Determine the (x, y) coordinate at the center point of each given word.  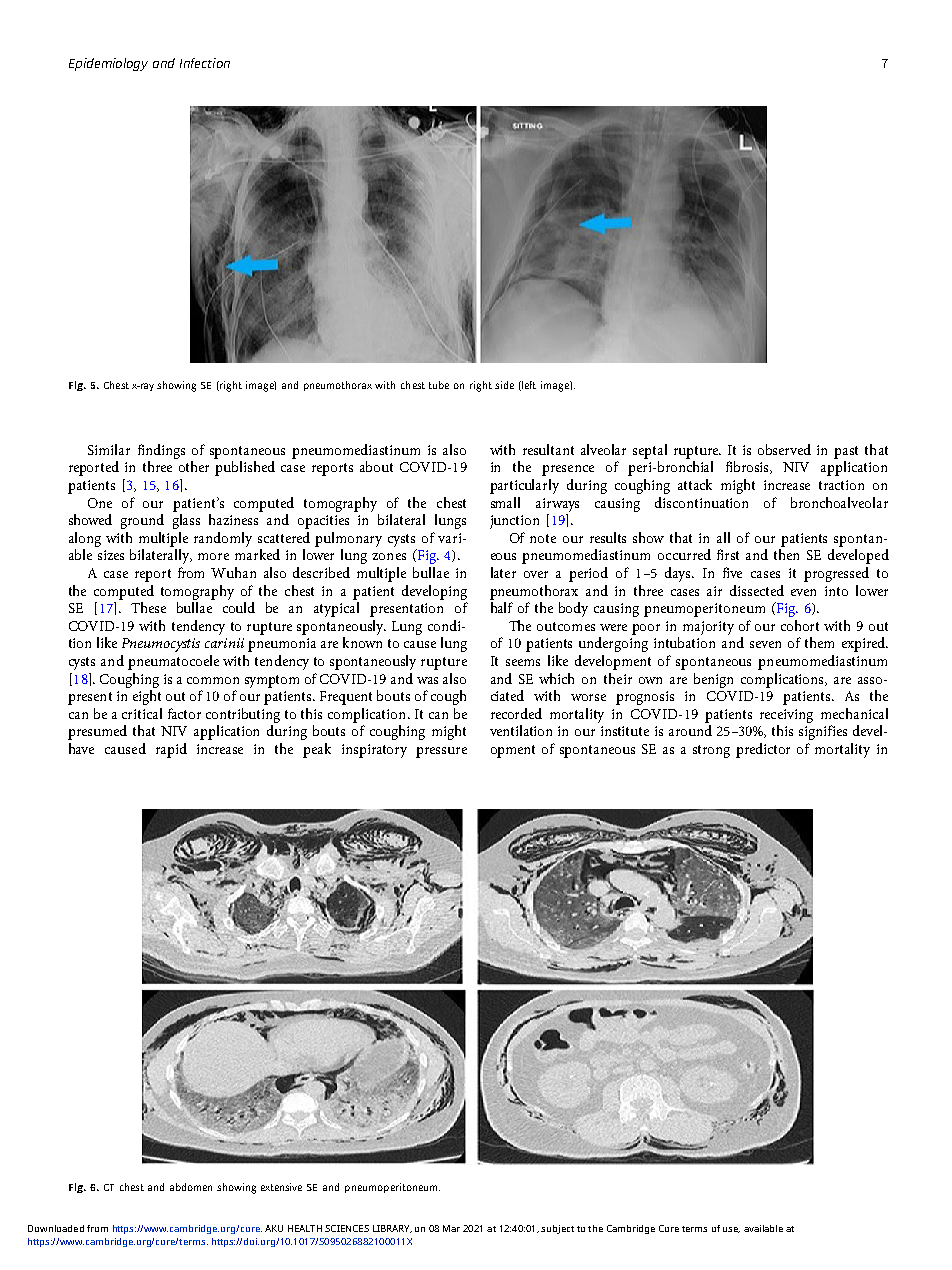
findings (161, 451)
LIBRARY (392, 1229)
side (504, 385)
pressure (441, 752)
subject (557, 1229)
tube (439, 385)
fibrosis (749, 467)
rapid (171, 750)
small (505, 502)
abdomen (191, 1187)
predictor (763, 750)
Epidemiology (108, 64)
